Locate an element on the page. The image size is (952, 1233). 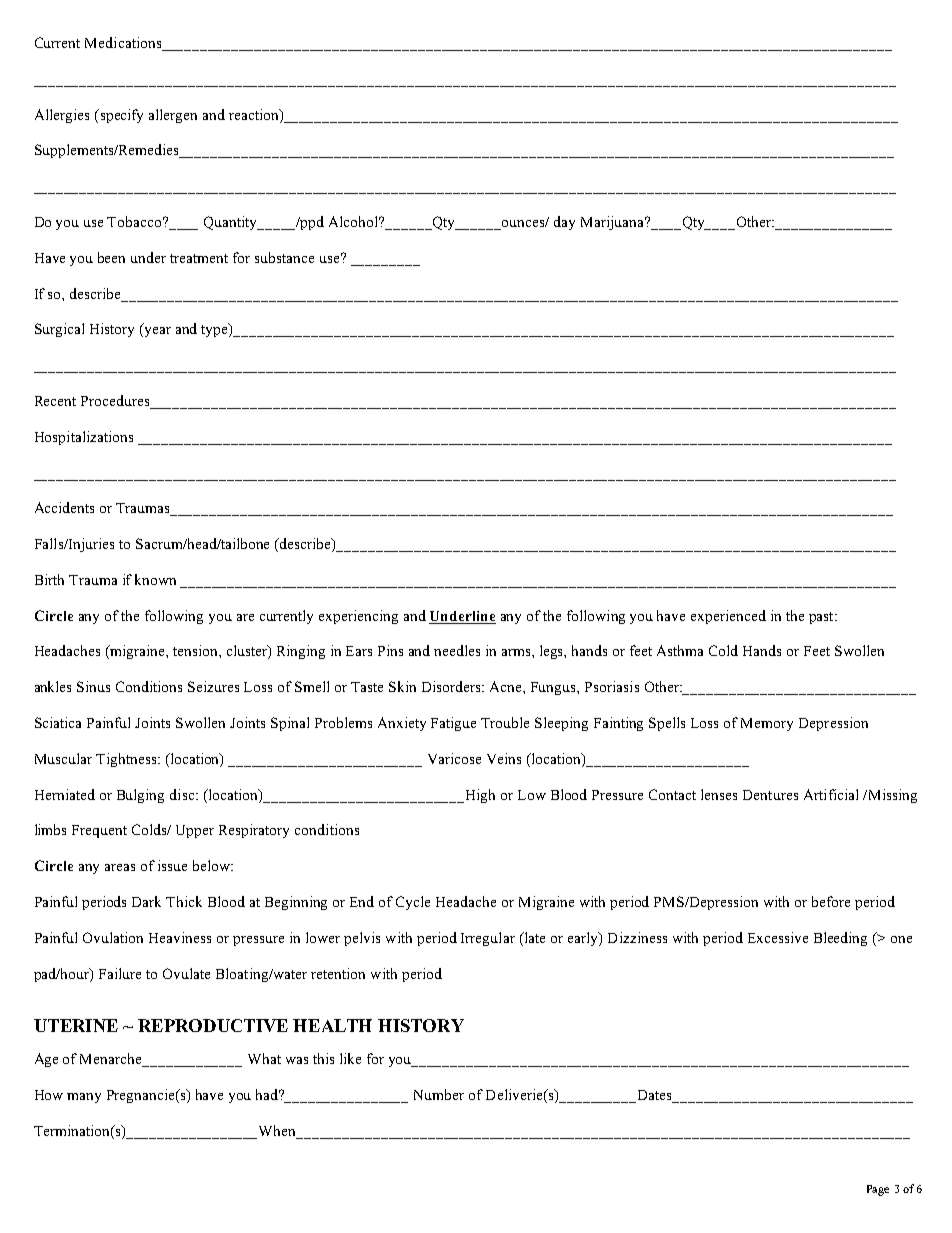
Page is located at coordinates (878, 1190).
